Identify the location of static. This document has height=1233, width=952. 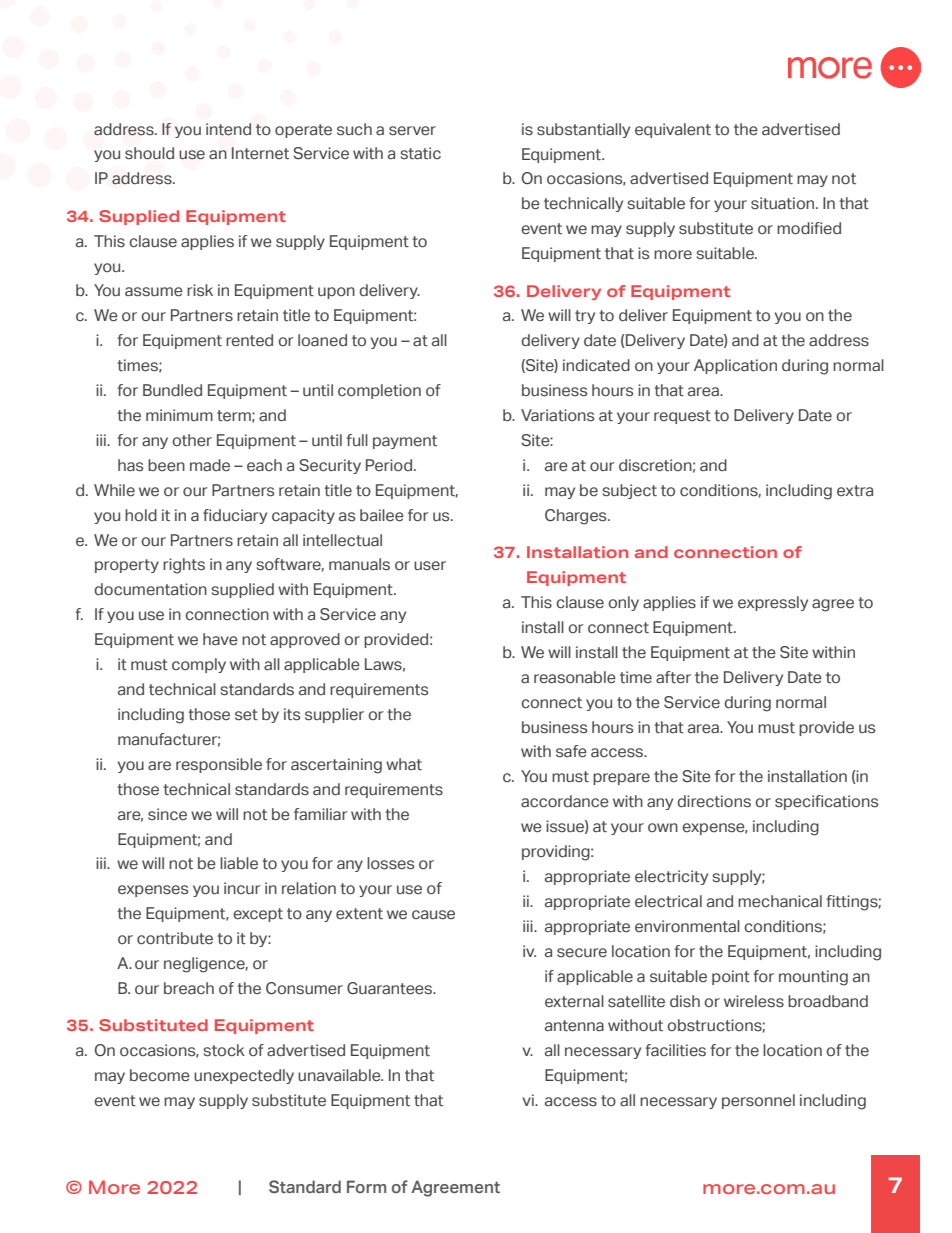
(421, 153).
